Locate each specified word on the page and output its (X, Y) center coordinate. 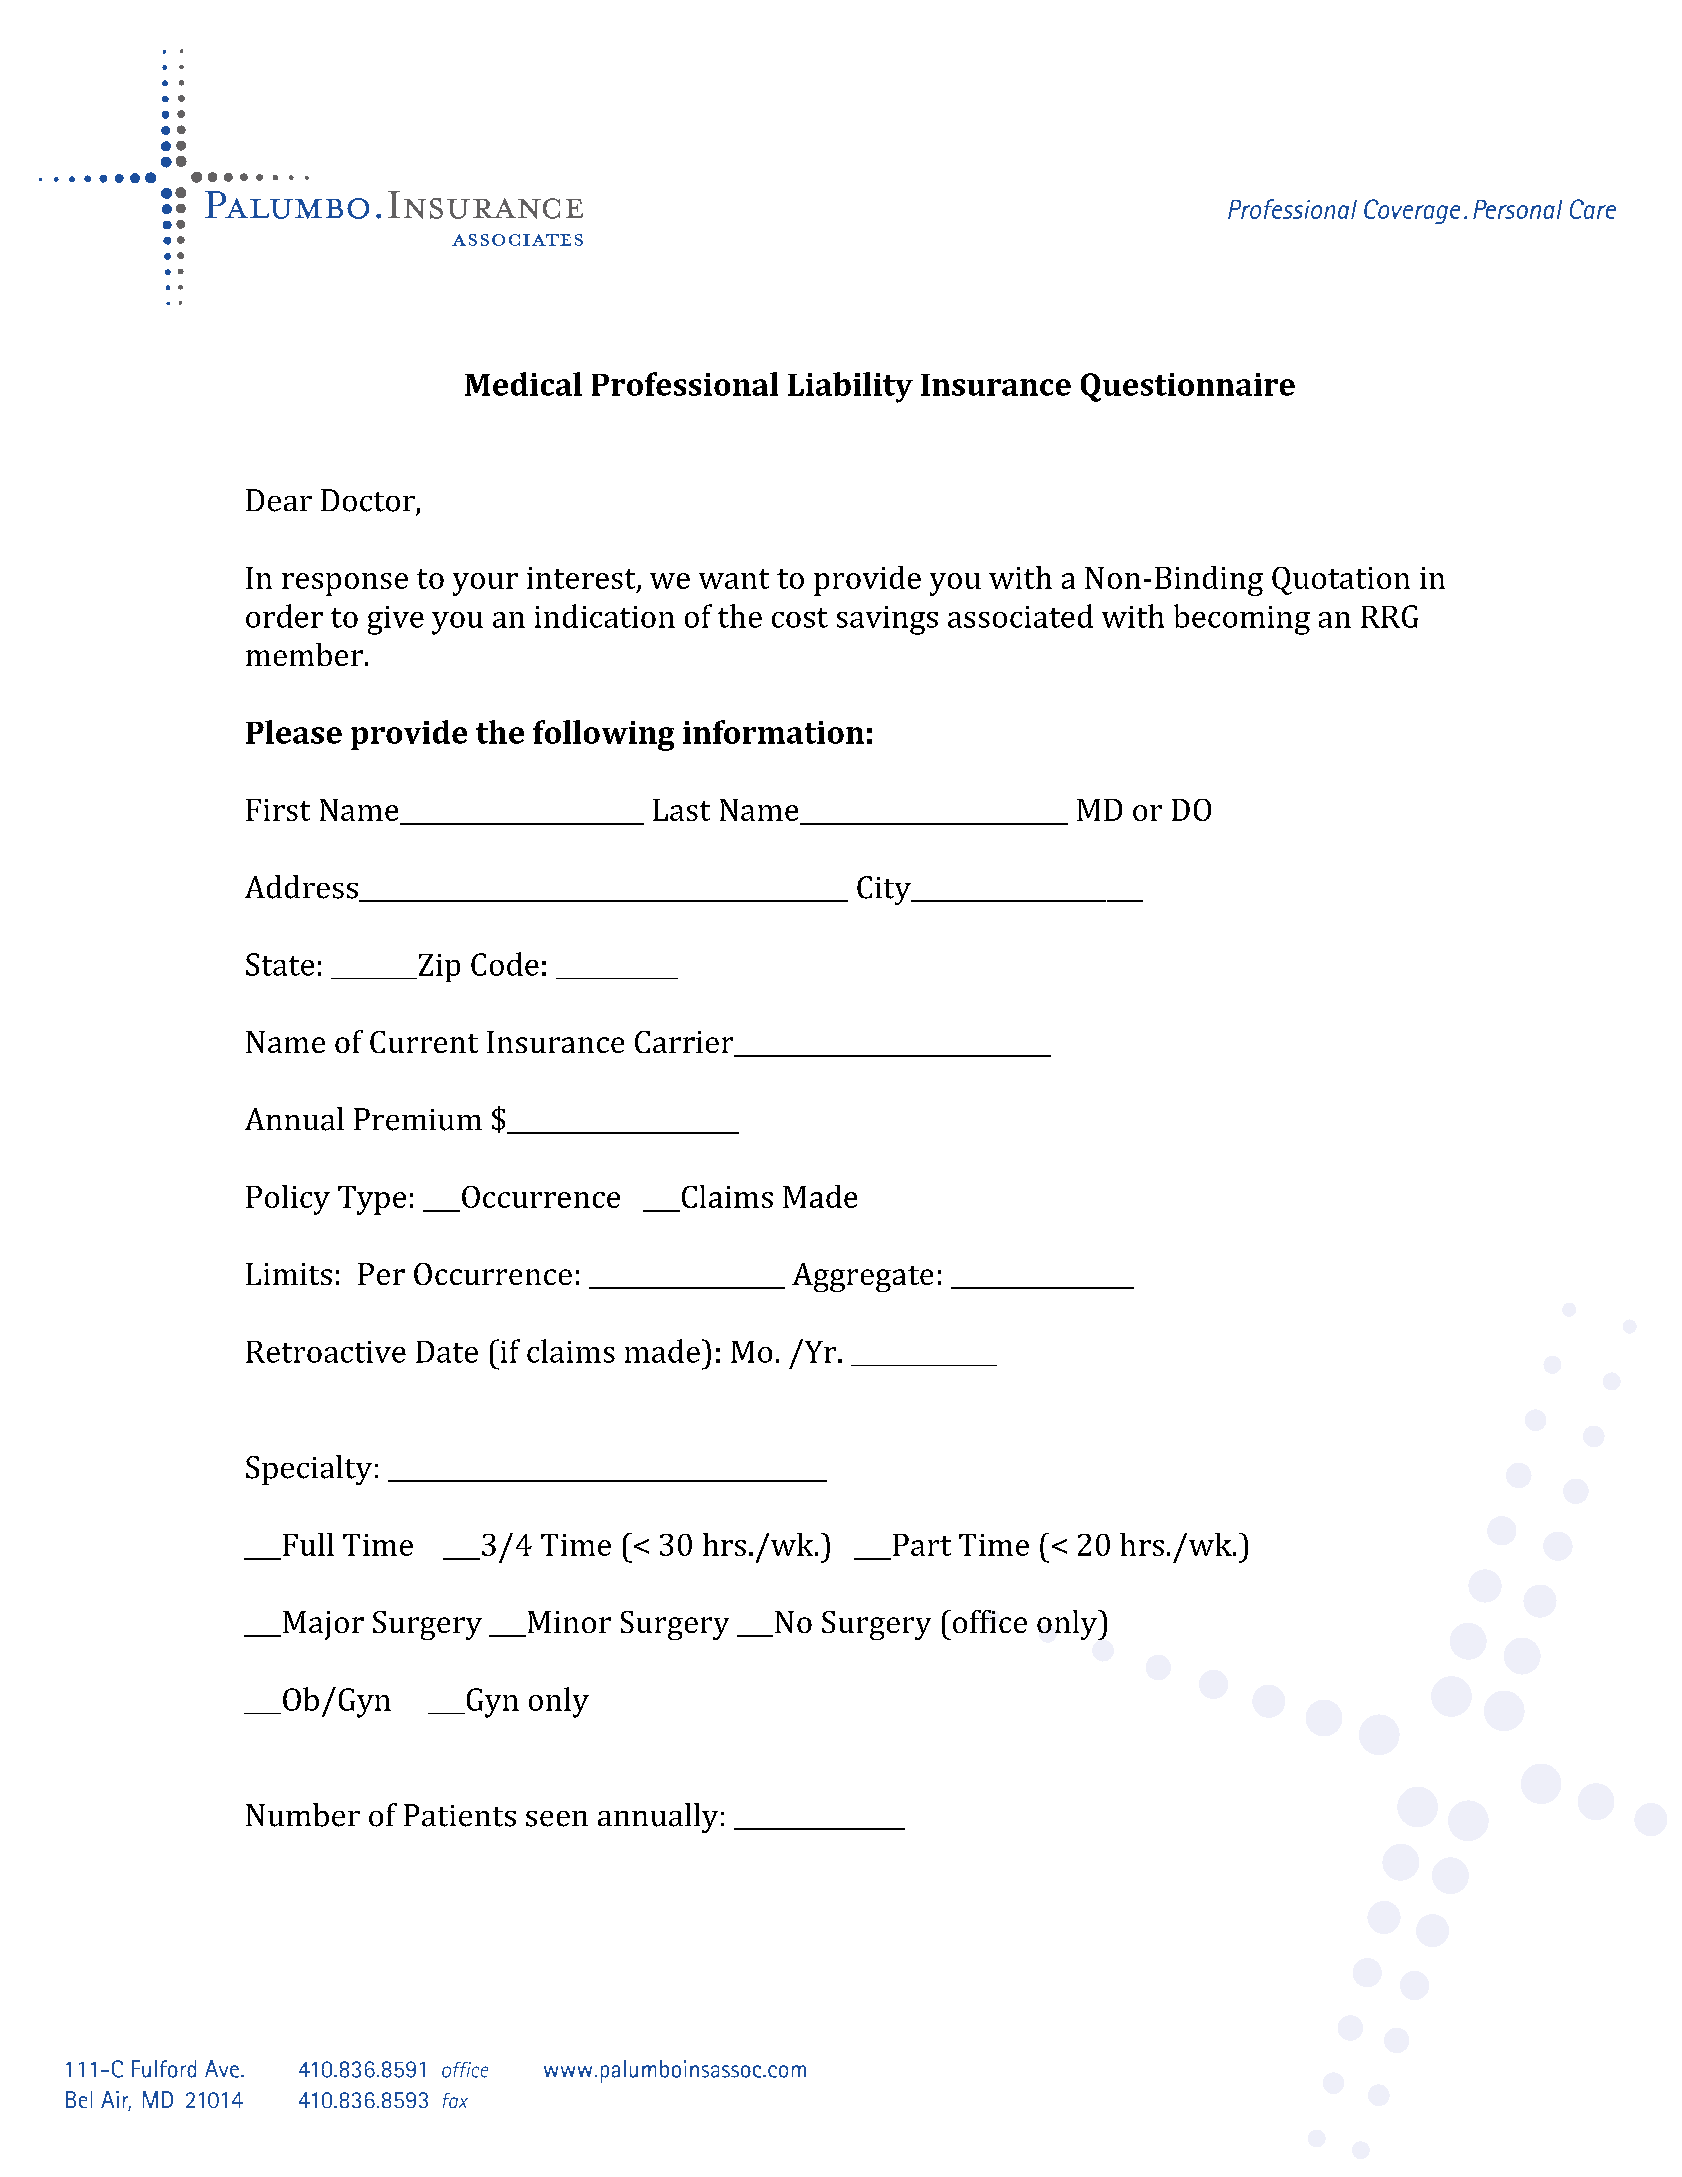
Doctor (368, 500)
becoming (1242, 619)
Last (681, 810)
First (278, 810)
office (990, 1621)
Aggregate (862, 1277)
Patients (460, 1815)
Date (447, 1352)
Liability (850, 387)
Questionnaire (1188, 387)
